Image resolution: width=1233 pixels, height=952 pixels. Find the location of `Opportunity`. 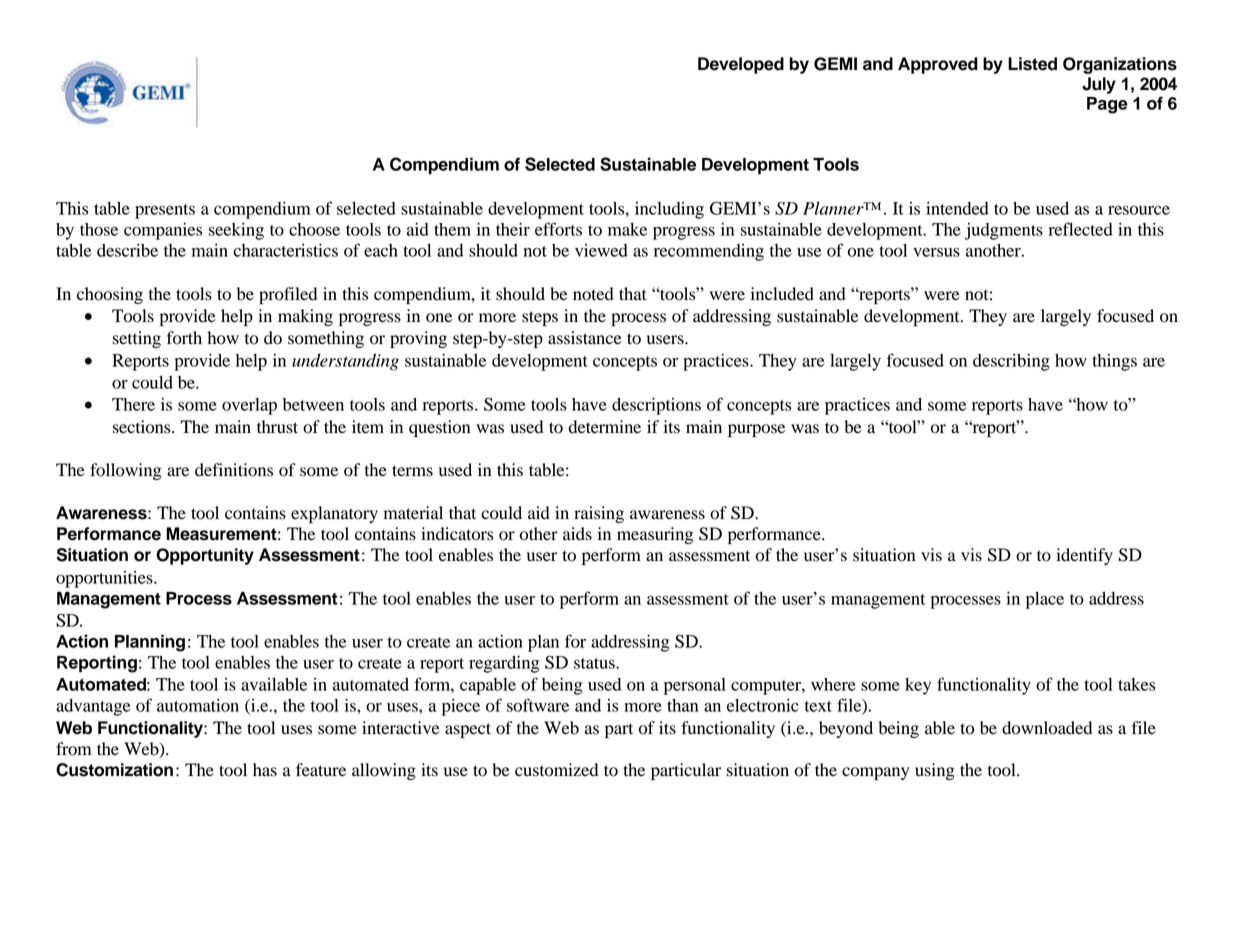

Opportunity is located at coordinates (205, 556).
